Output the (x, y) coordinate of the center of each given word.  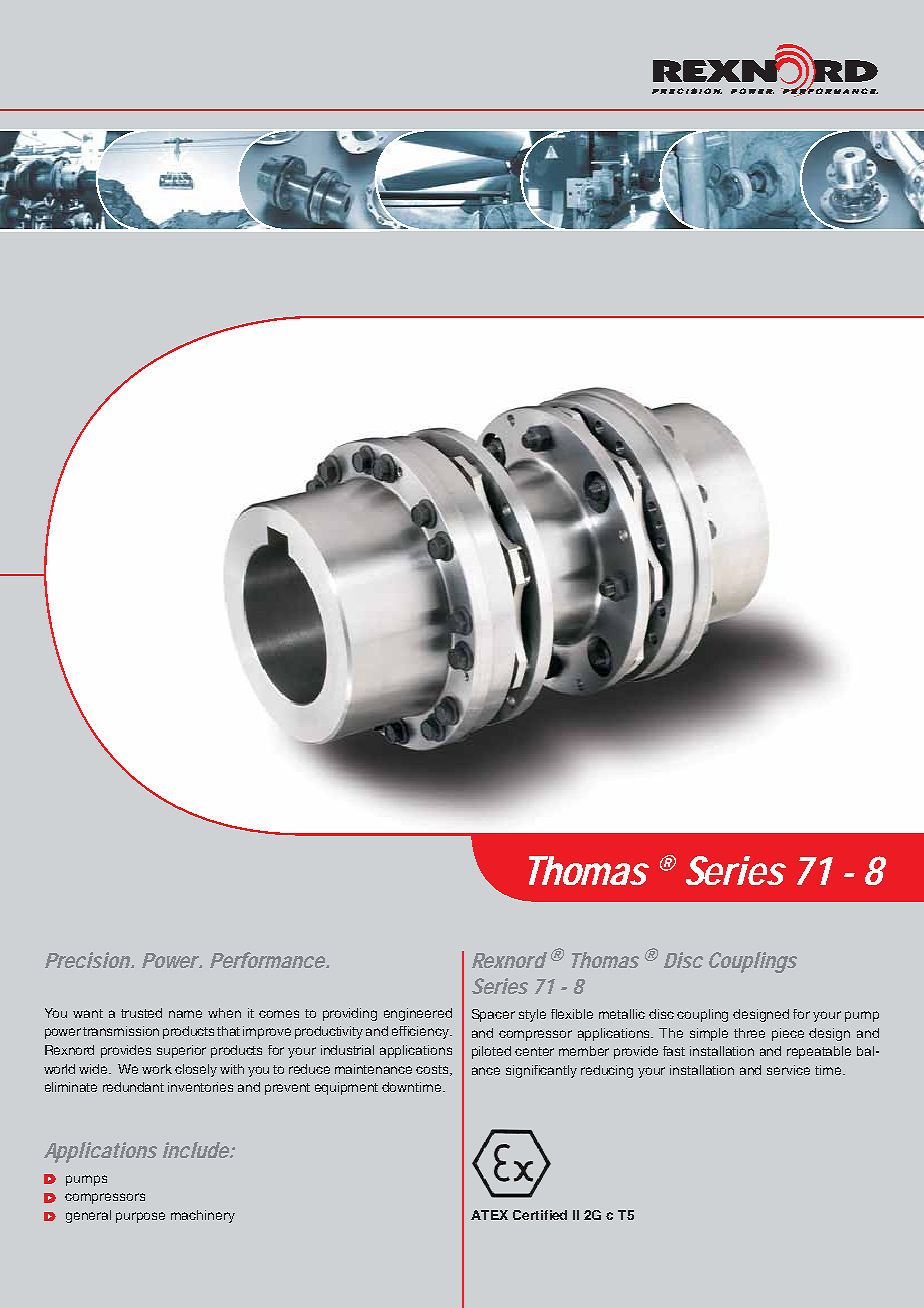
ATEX (489, 1215)
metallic (622, 1014)
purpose (140, 1217)
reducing (607, 1071)
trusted (141, 1013)
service (788, 1070)
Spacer (493, 1015)
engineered (418, 1014)
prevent (287, 1089)
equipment (346, 1088)
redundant (133, 1087)
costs (433, 1070)
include (197, 1150)
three (749, 1033)
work (157, 1069)
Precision (87, 960)
